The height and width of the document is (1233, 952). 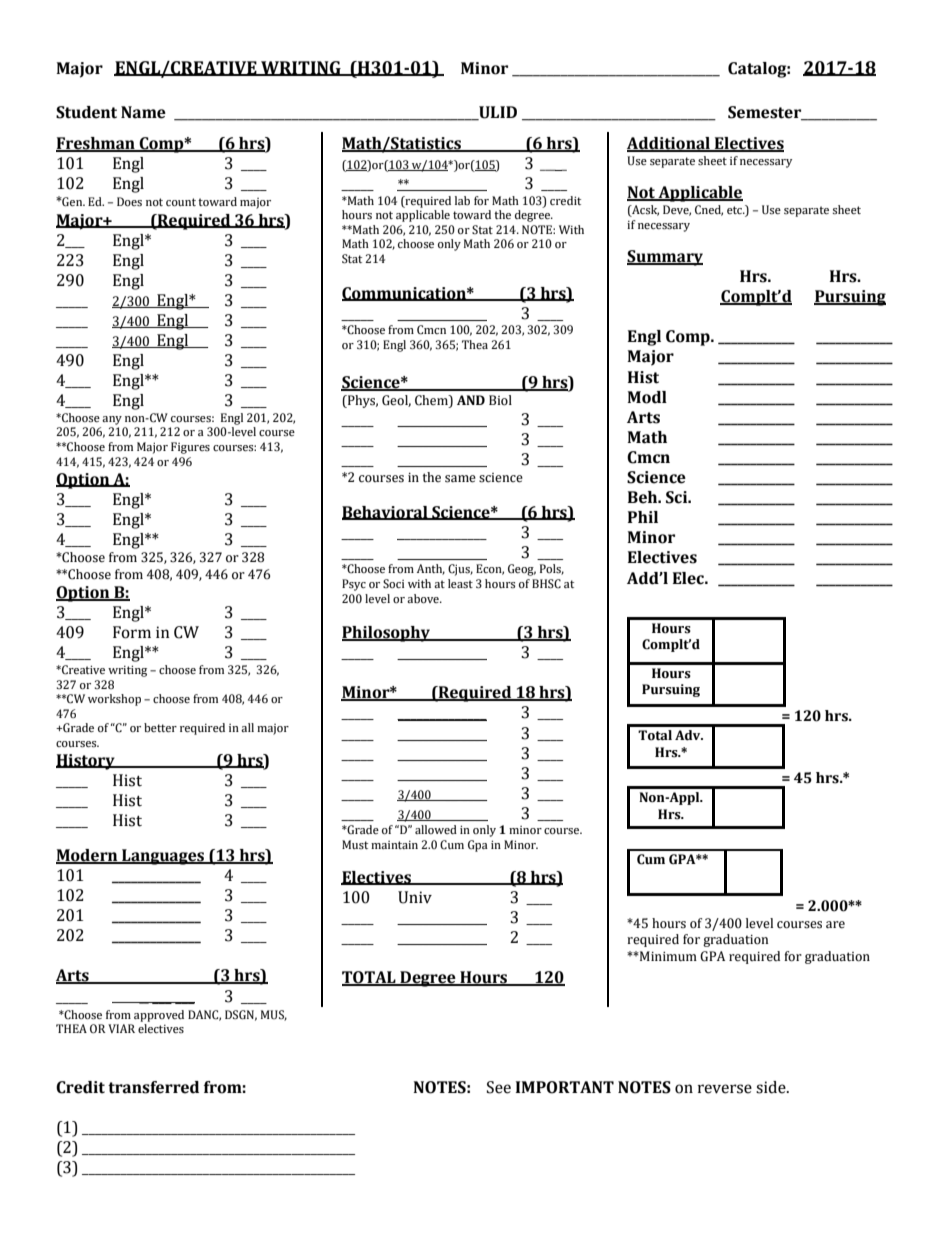 I want to click on transferred, so click(x=153, y=1087).
